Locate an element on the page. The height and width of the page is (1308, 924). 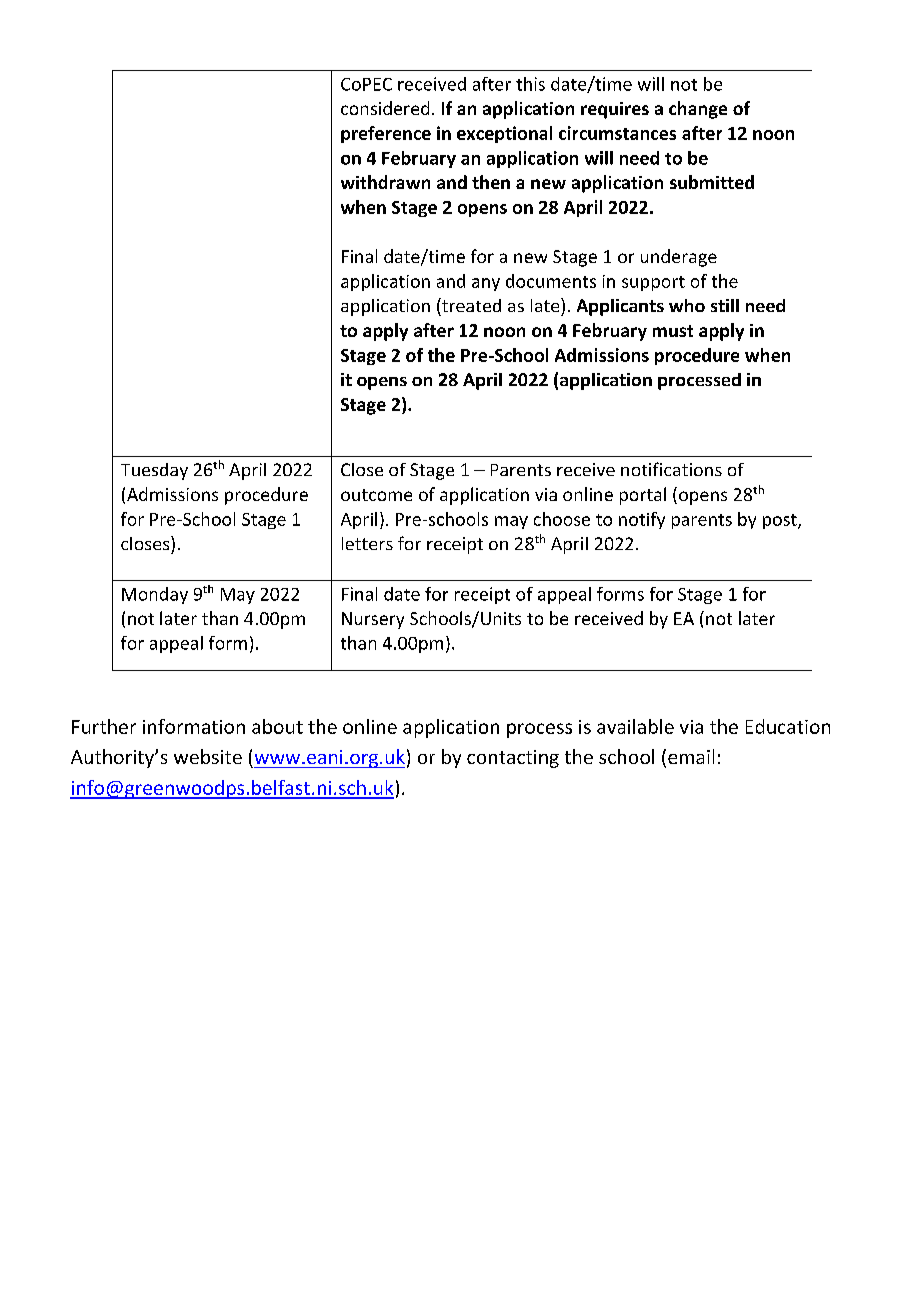
any is located at coordinates (486, 284).
